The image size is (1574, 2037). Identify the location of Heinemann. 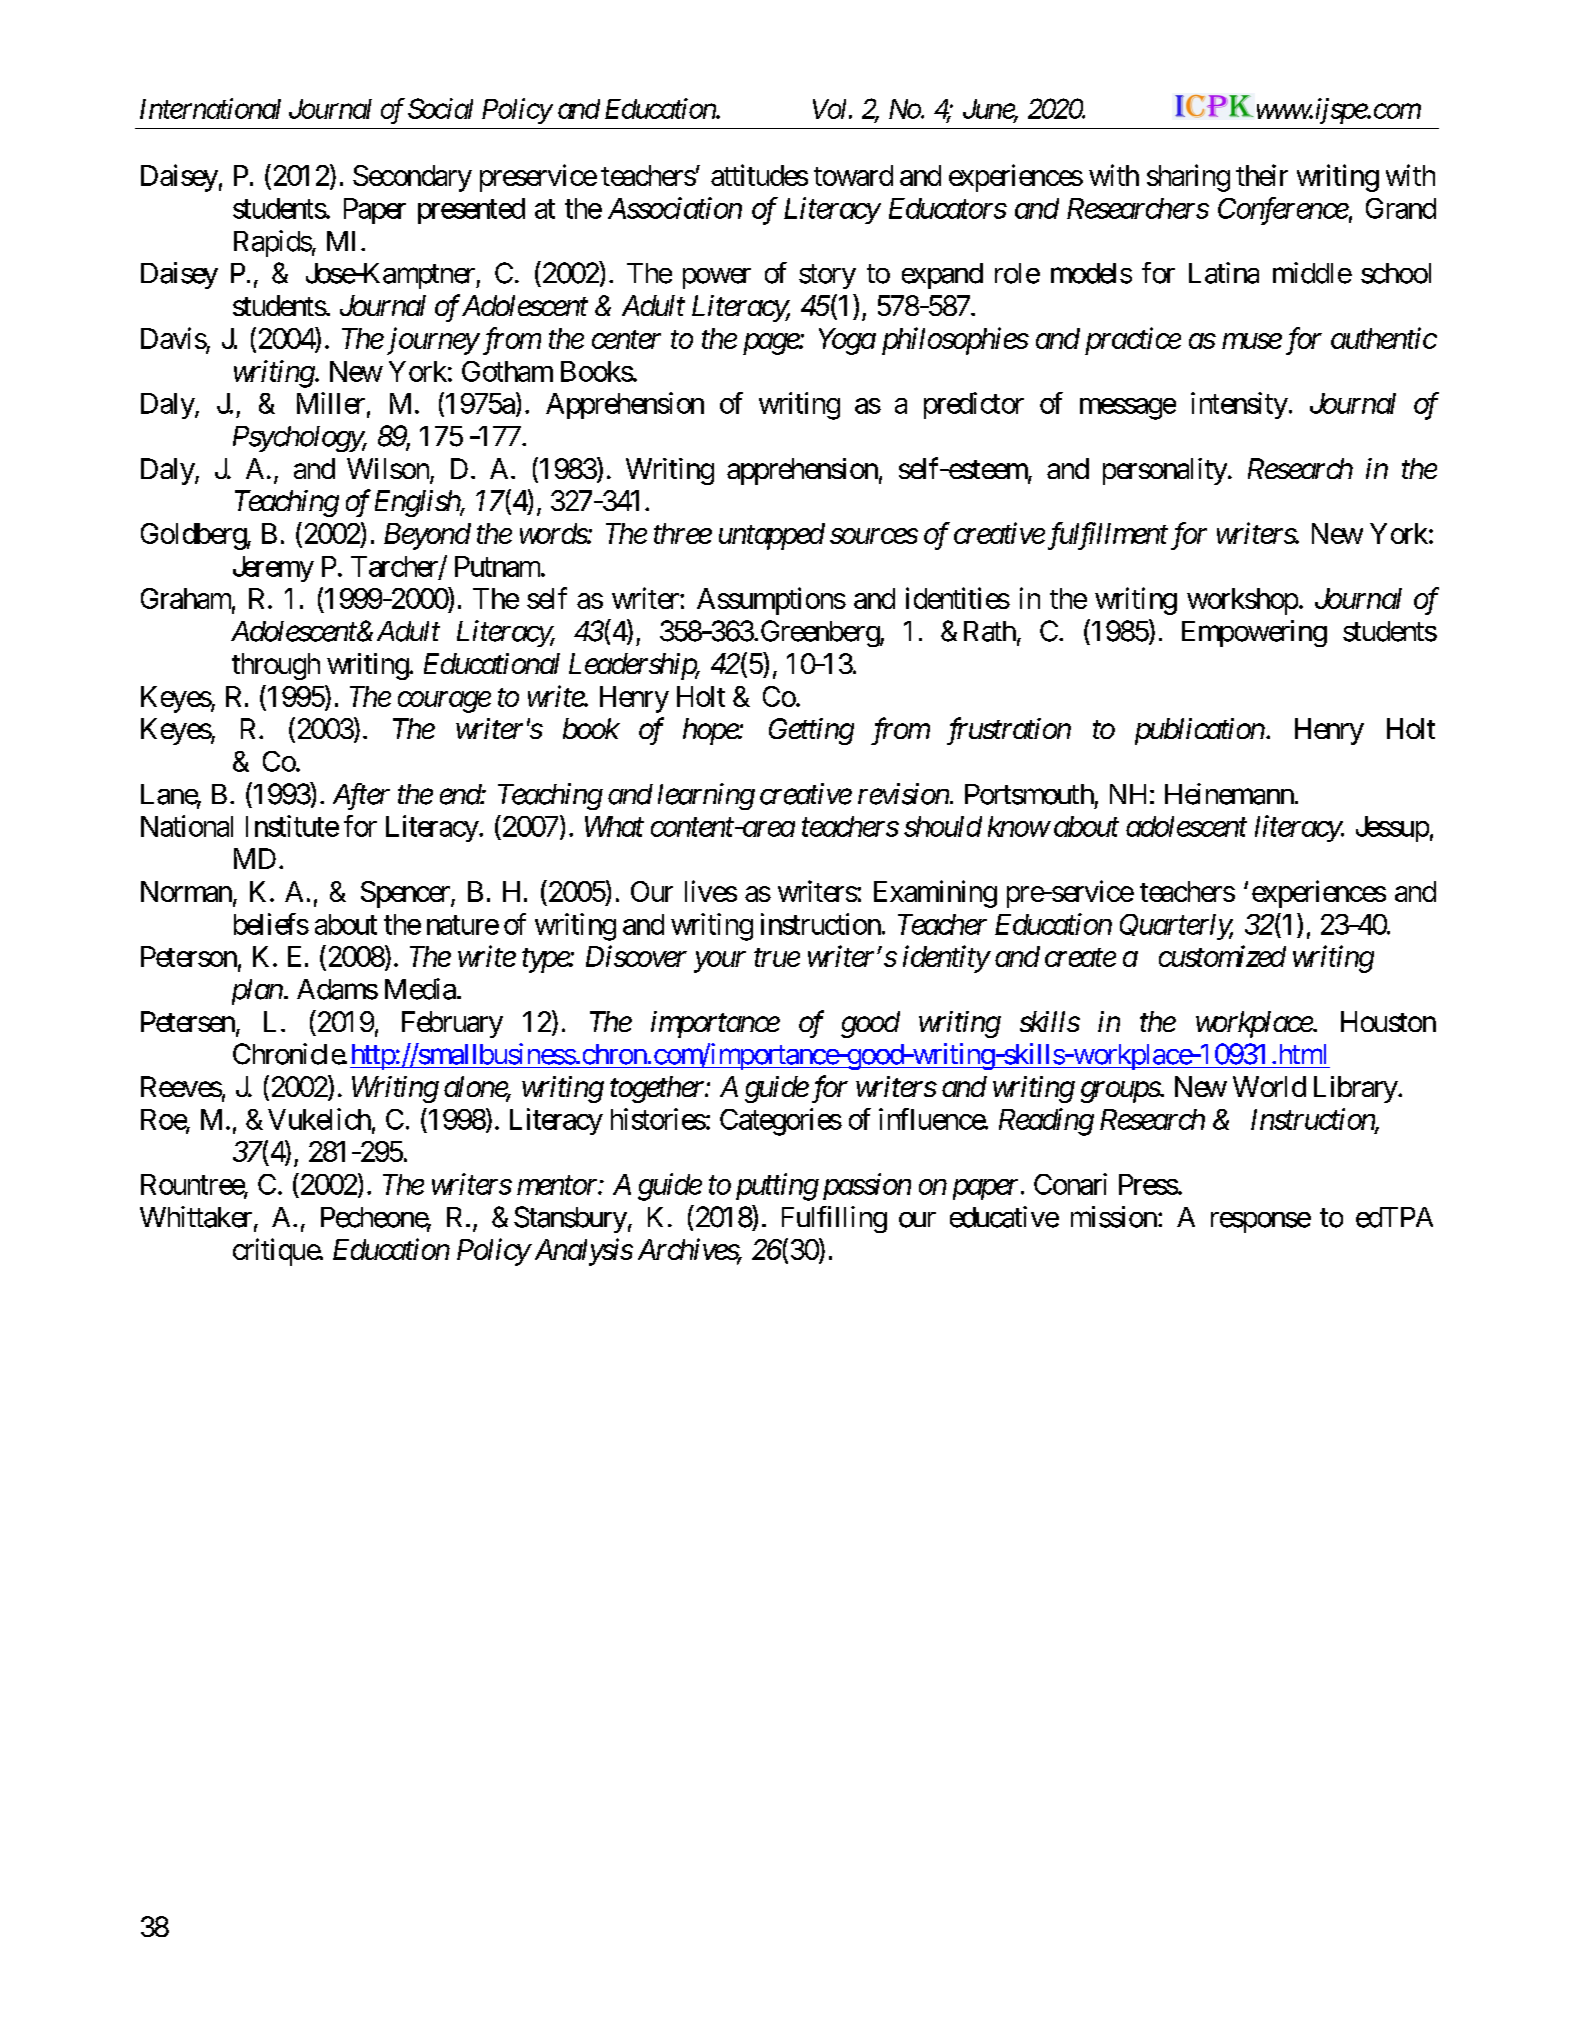
(1229, 794).
